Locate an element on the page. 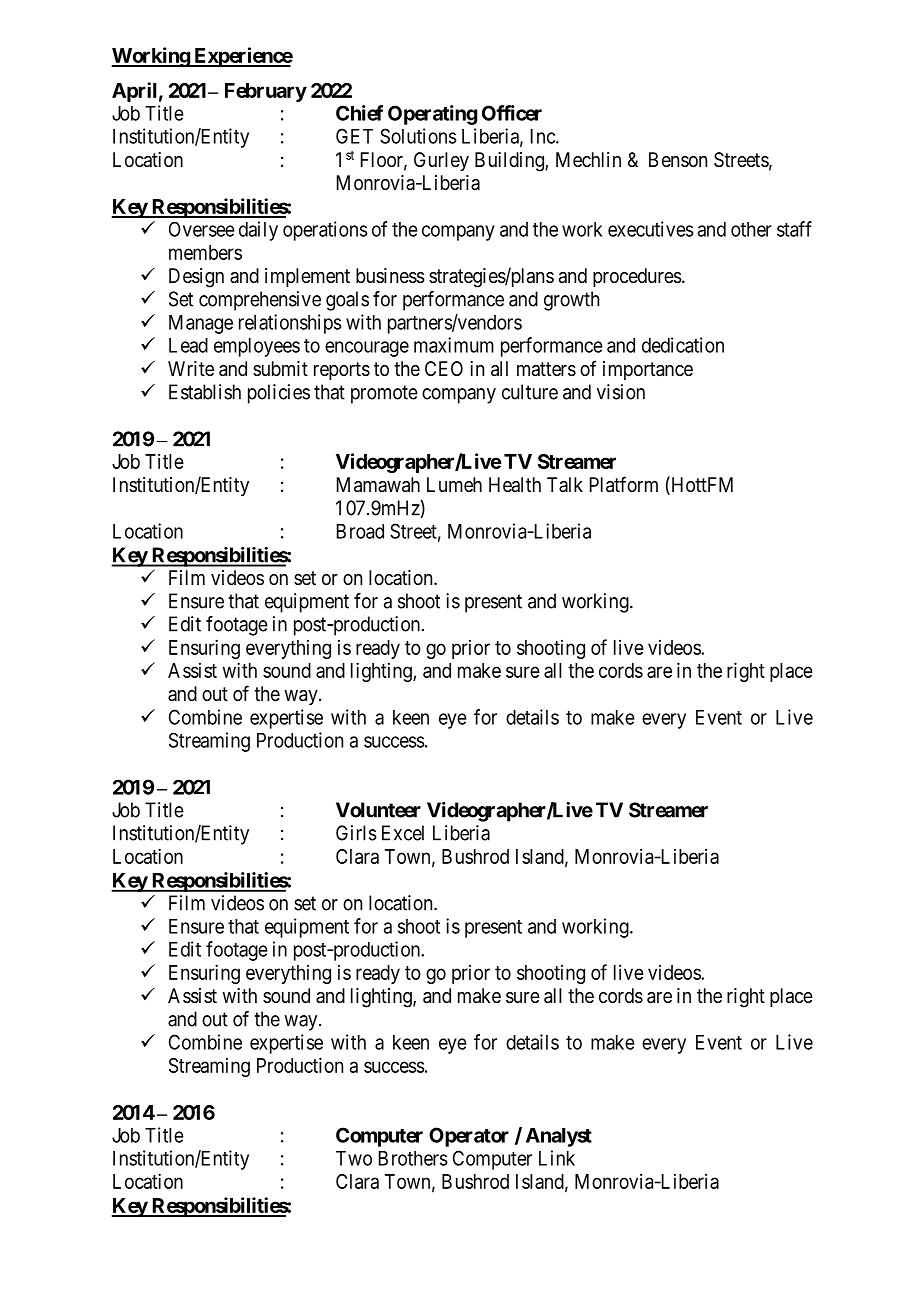 Image resolution: width=924 pixels, height=1308 pixels. Health is located at coordinates (515, 485).
